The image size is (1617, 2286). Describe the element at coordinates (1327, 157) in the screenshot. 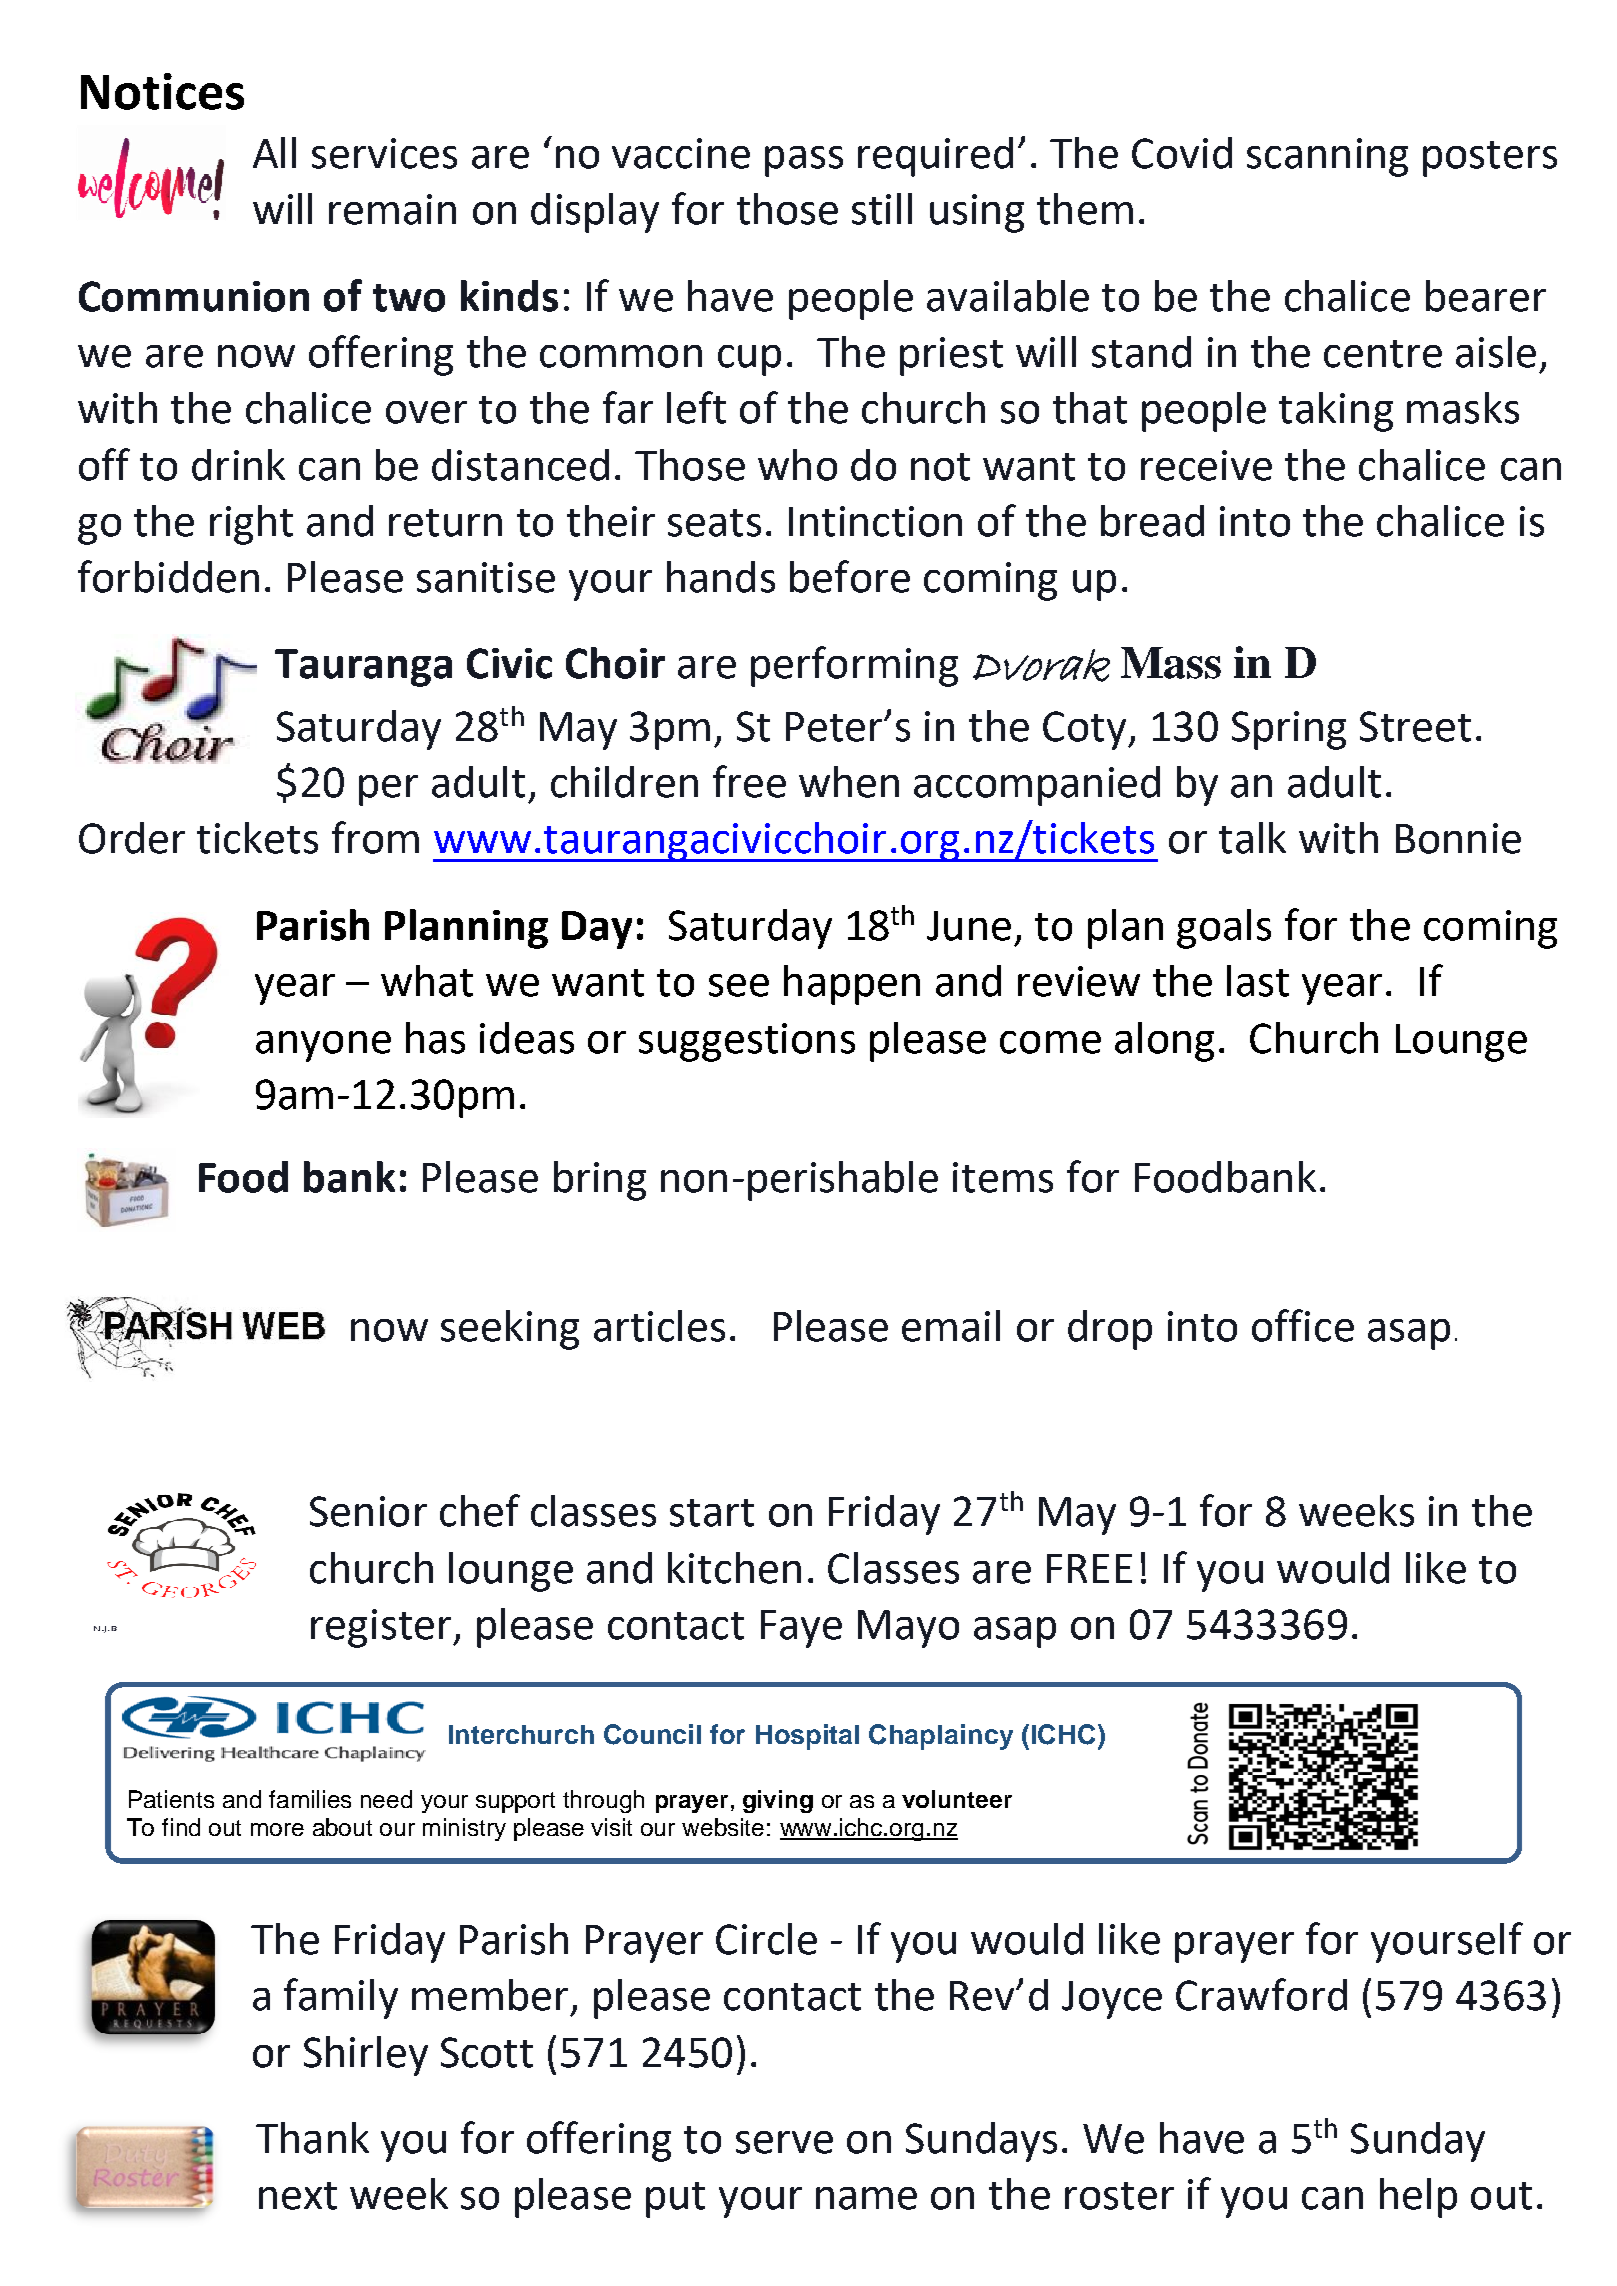

I see `scanning` at that location.
